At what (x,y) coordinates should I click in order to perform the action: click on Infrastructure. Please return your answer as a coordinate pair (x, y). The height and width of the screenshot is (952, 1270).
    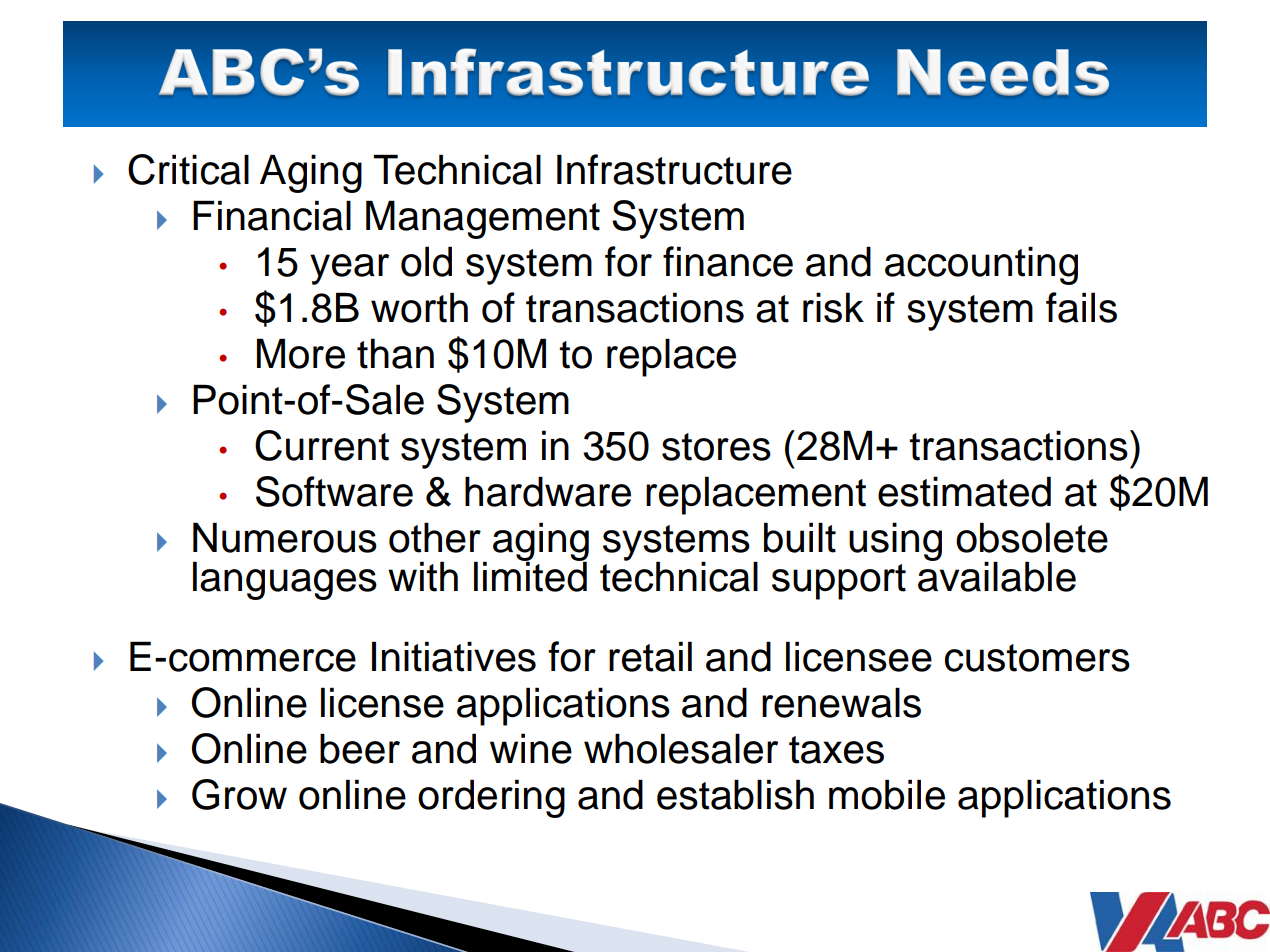
    Looking at the image, I should click on (674, 169).
